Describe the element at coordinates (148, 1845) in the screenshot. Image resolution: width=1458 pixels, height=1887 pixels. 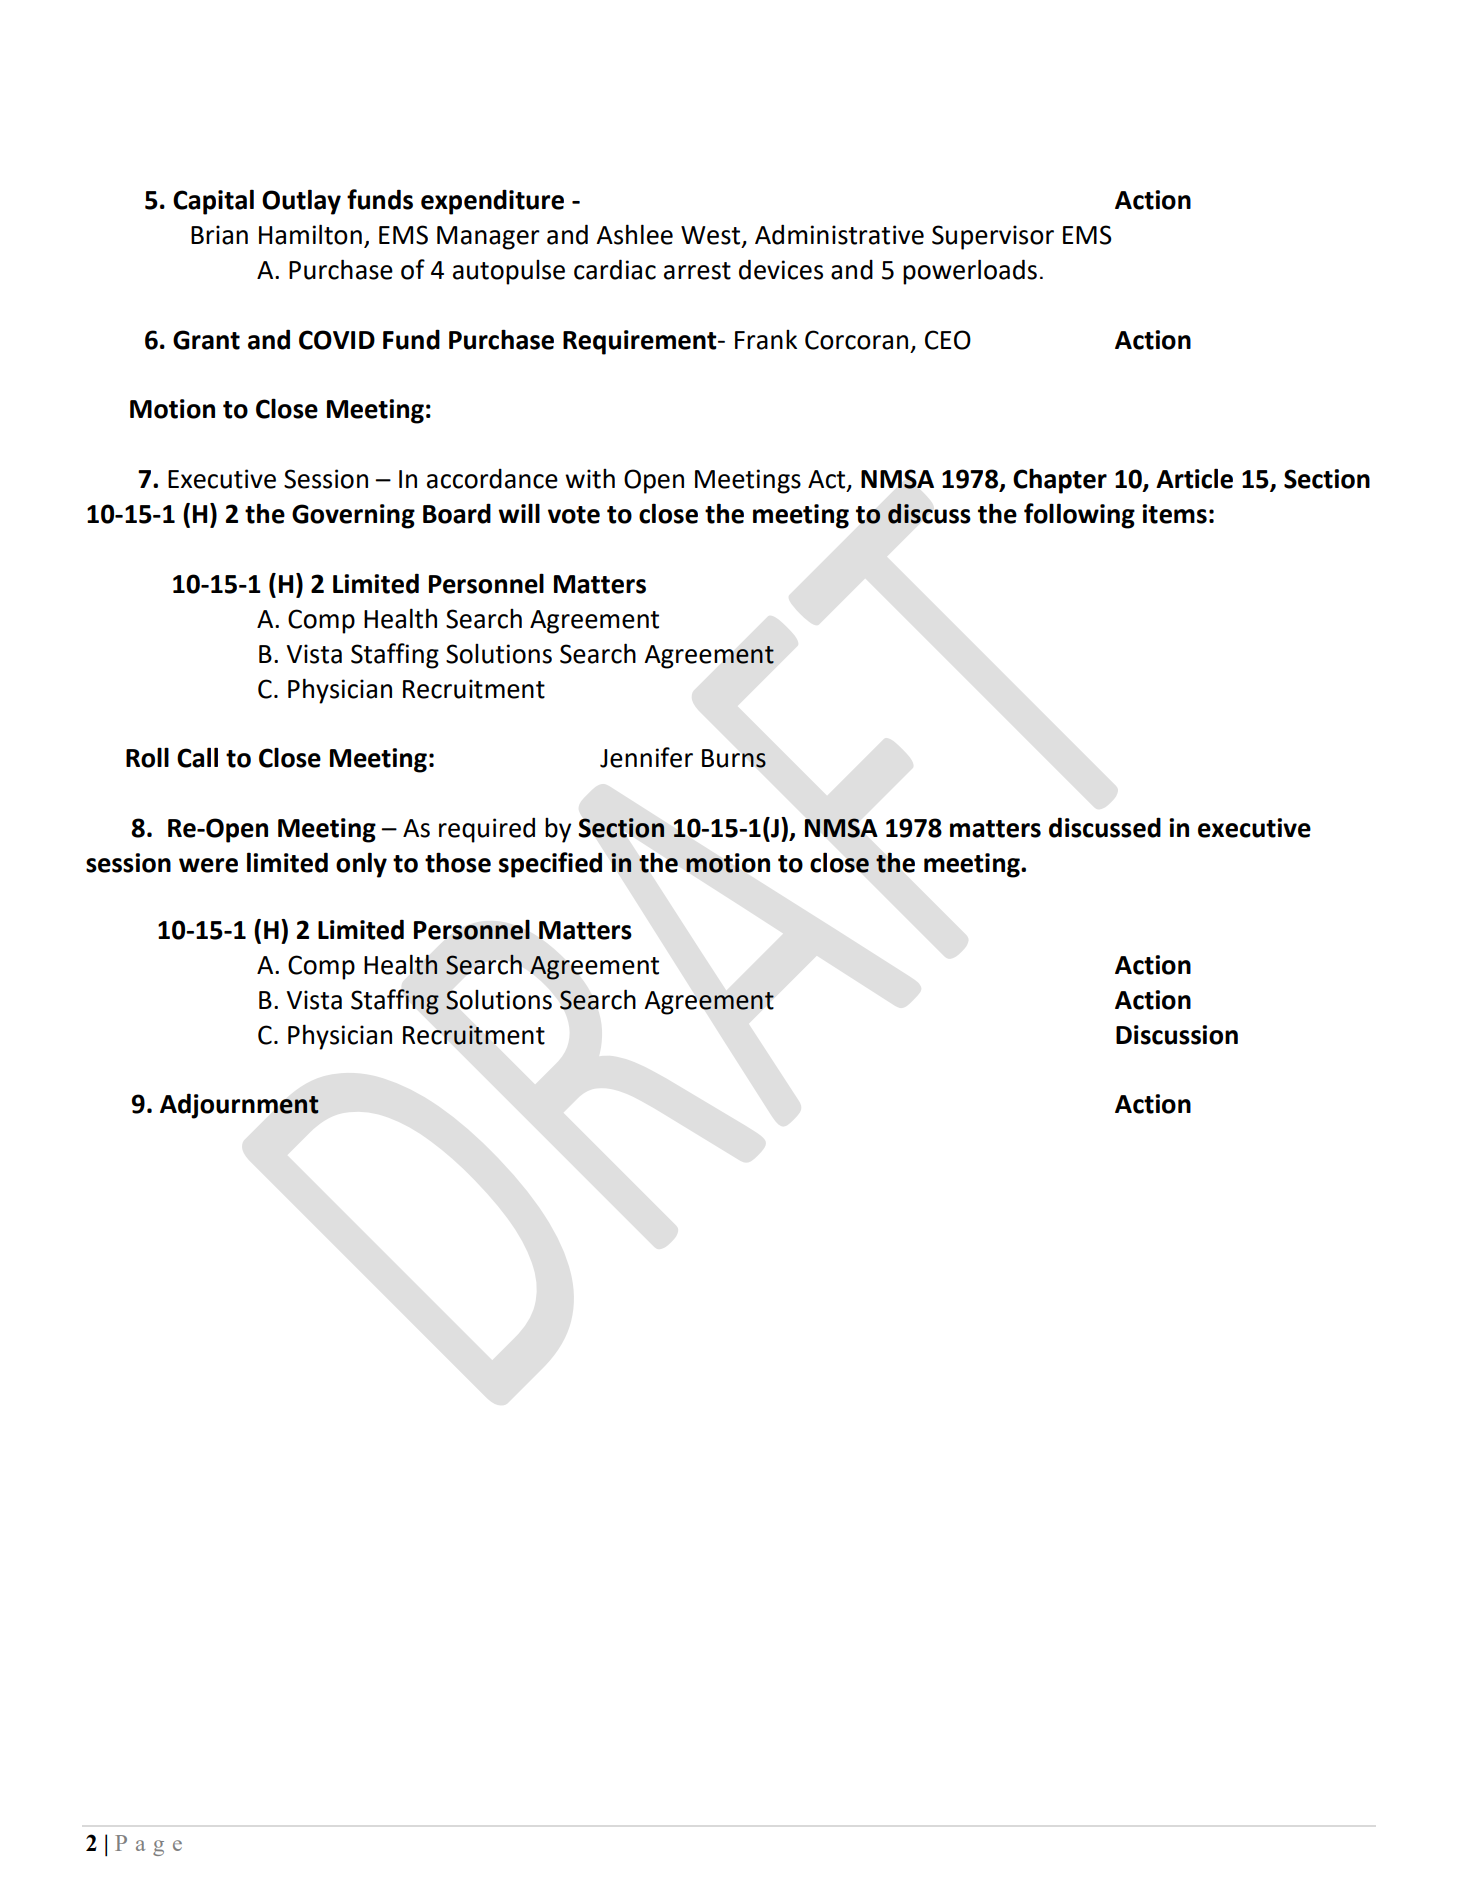
I see `Page` at that location.
